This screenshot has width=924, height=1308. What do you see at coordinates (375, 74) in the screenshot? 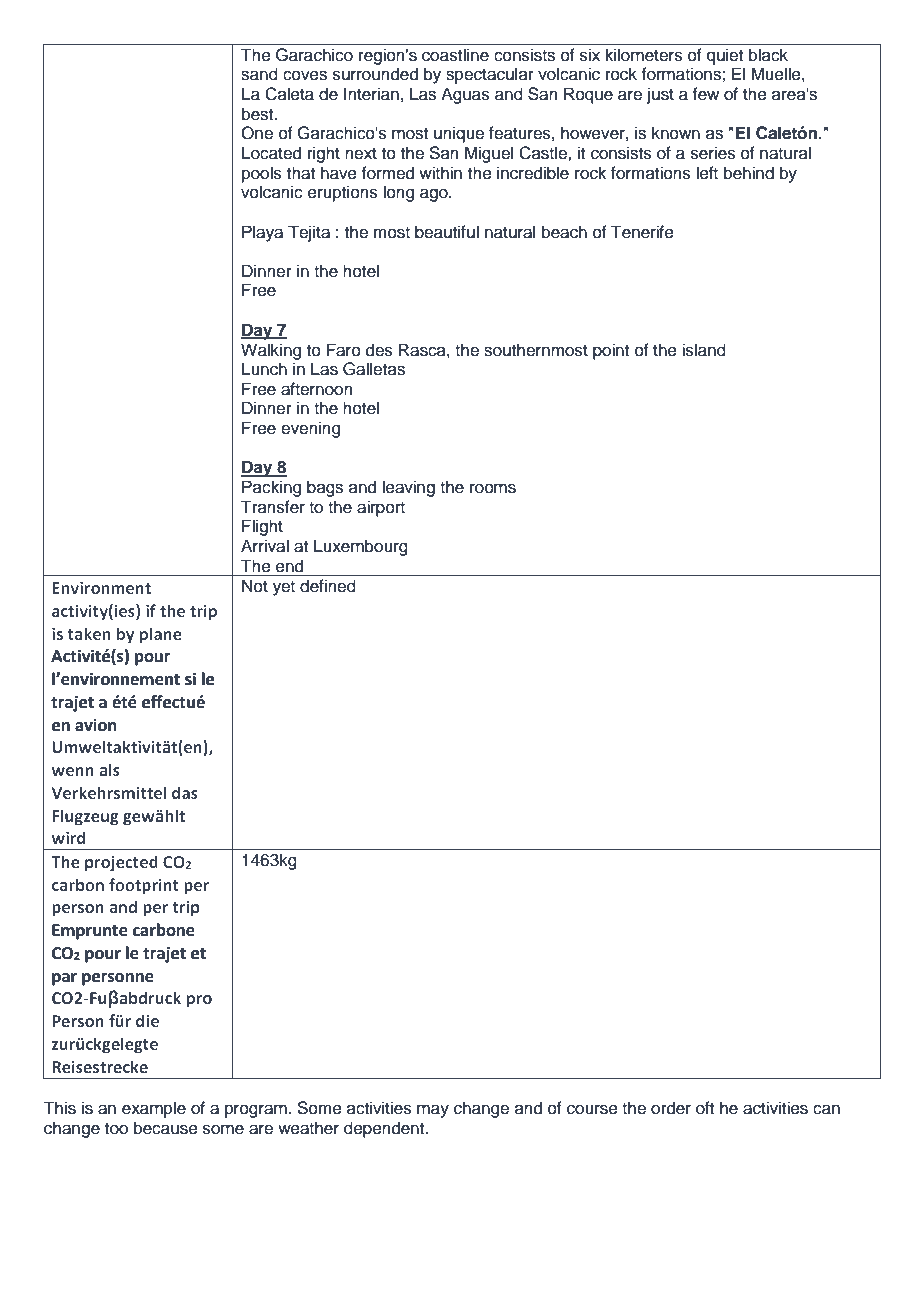
I see `surrounded` at bounding box center [375, 74].
